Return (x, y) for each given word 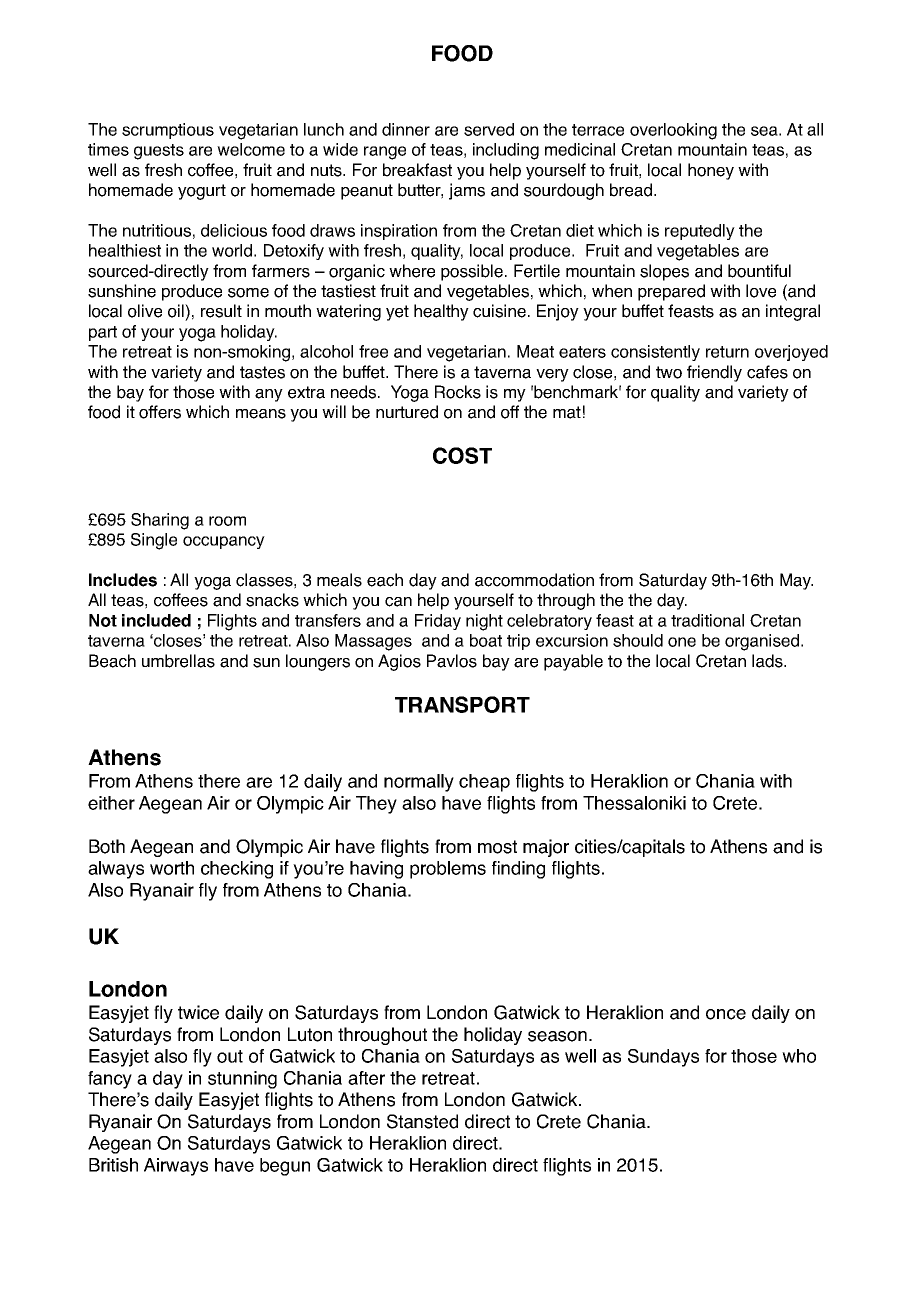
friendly (714, 373)
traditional (707, 620)
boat (486, 640)
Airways (176, 1167)
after (366, 1078)
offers (160, 412)
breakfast (417, 170)
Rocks (458, 392)
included (156, 620)
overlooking (673, 131)
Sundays (663, 1058)
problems (448, 870)
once (726, 1014)
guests (159, 152)
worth (172, 868)
